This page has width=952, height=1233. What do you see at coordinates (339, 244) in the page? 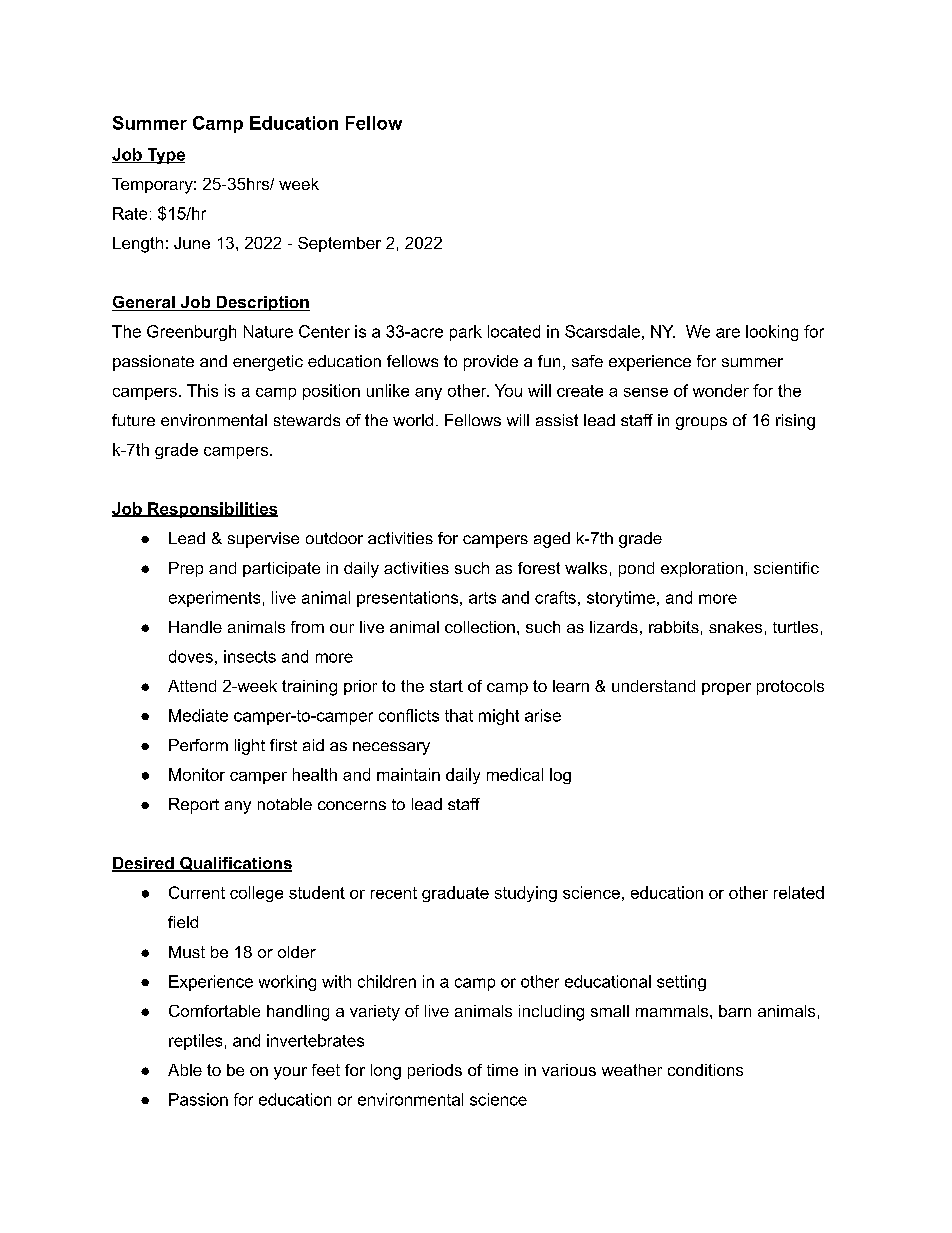
I see `September` at bounding box center [339, 244].
